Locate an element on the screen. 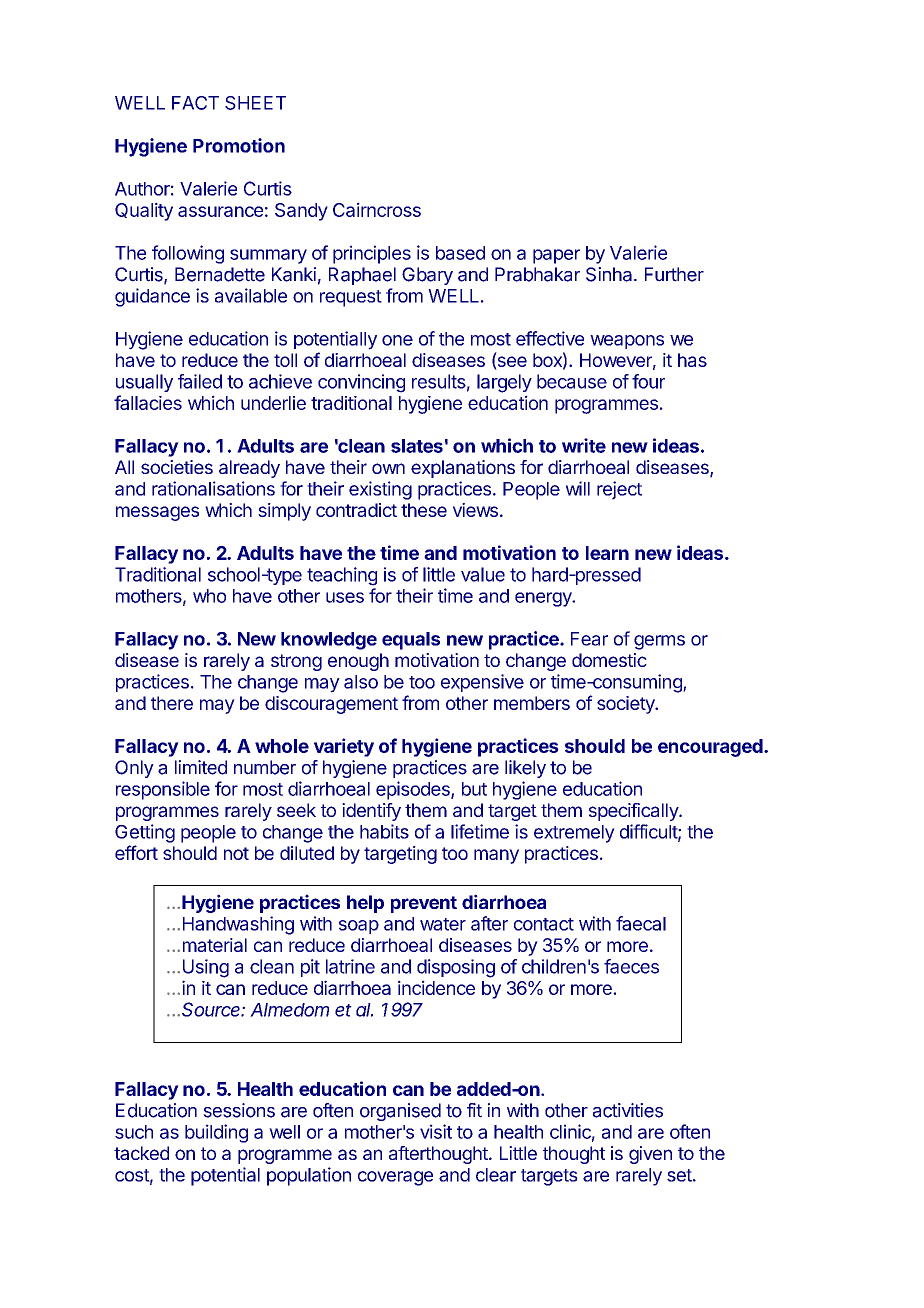 This screenshot has height=1308, width=924. Sinha is located at coordinates (610, 274).
